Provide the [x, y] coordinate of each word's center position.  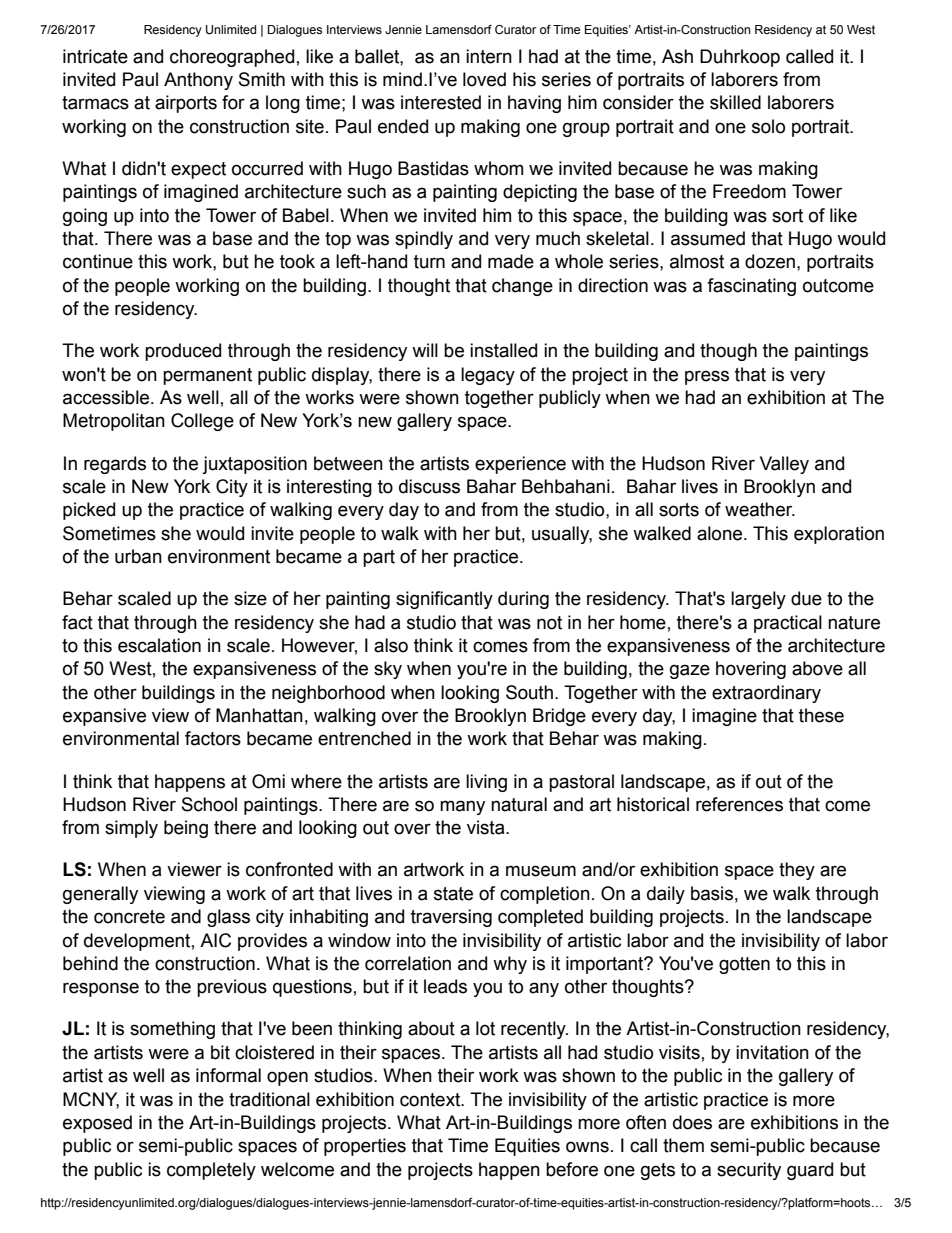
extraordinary [766, 694]
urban [138, 556]
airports [186, 104]
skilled [735, 102]
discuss [429, 486]
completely [211, 1171]
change [522, 287]
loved [484, 79]
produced [183, 352]
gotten [744, 965]
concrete [129, 917]
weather [760, 509]
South [529, 692]
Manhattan [259, 715]
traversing [451, 918]
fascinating [751, 287]
